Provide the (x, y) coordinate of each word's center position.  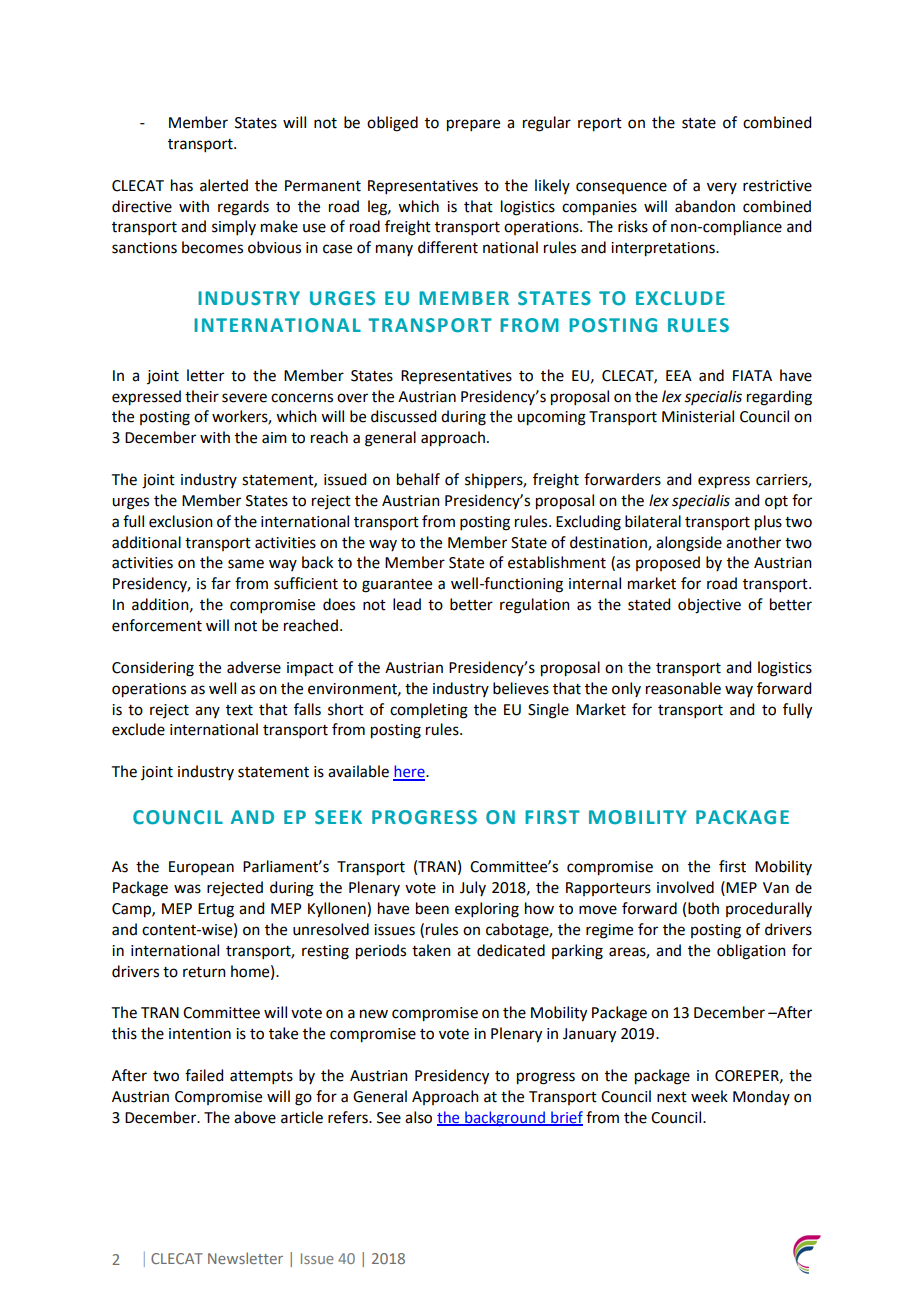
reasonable (683, 688)
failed (204, 1075)
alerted (224, 185)
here (410, 772)
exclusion (181, 521)
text (239, 710)
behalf (418, 479)
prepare (473, 125)
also (418, 1117)
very (722, 188)
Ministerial (698, 416)
